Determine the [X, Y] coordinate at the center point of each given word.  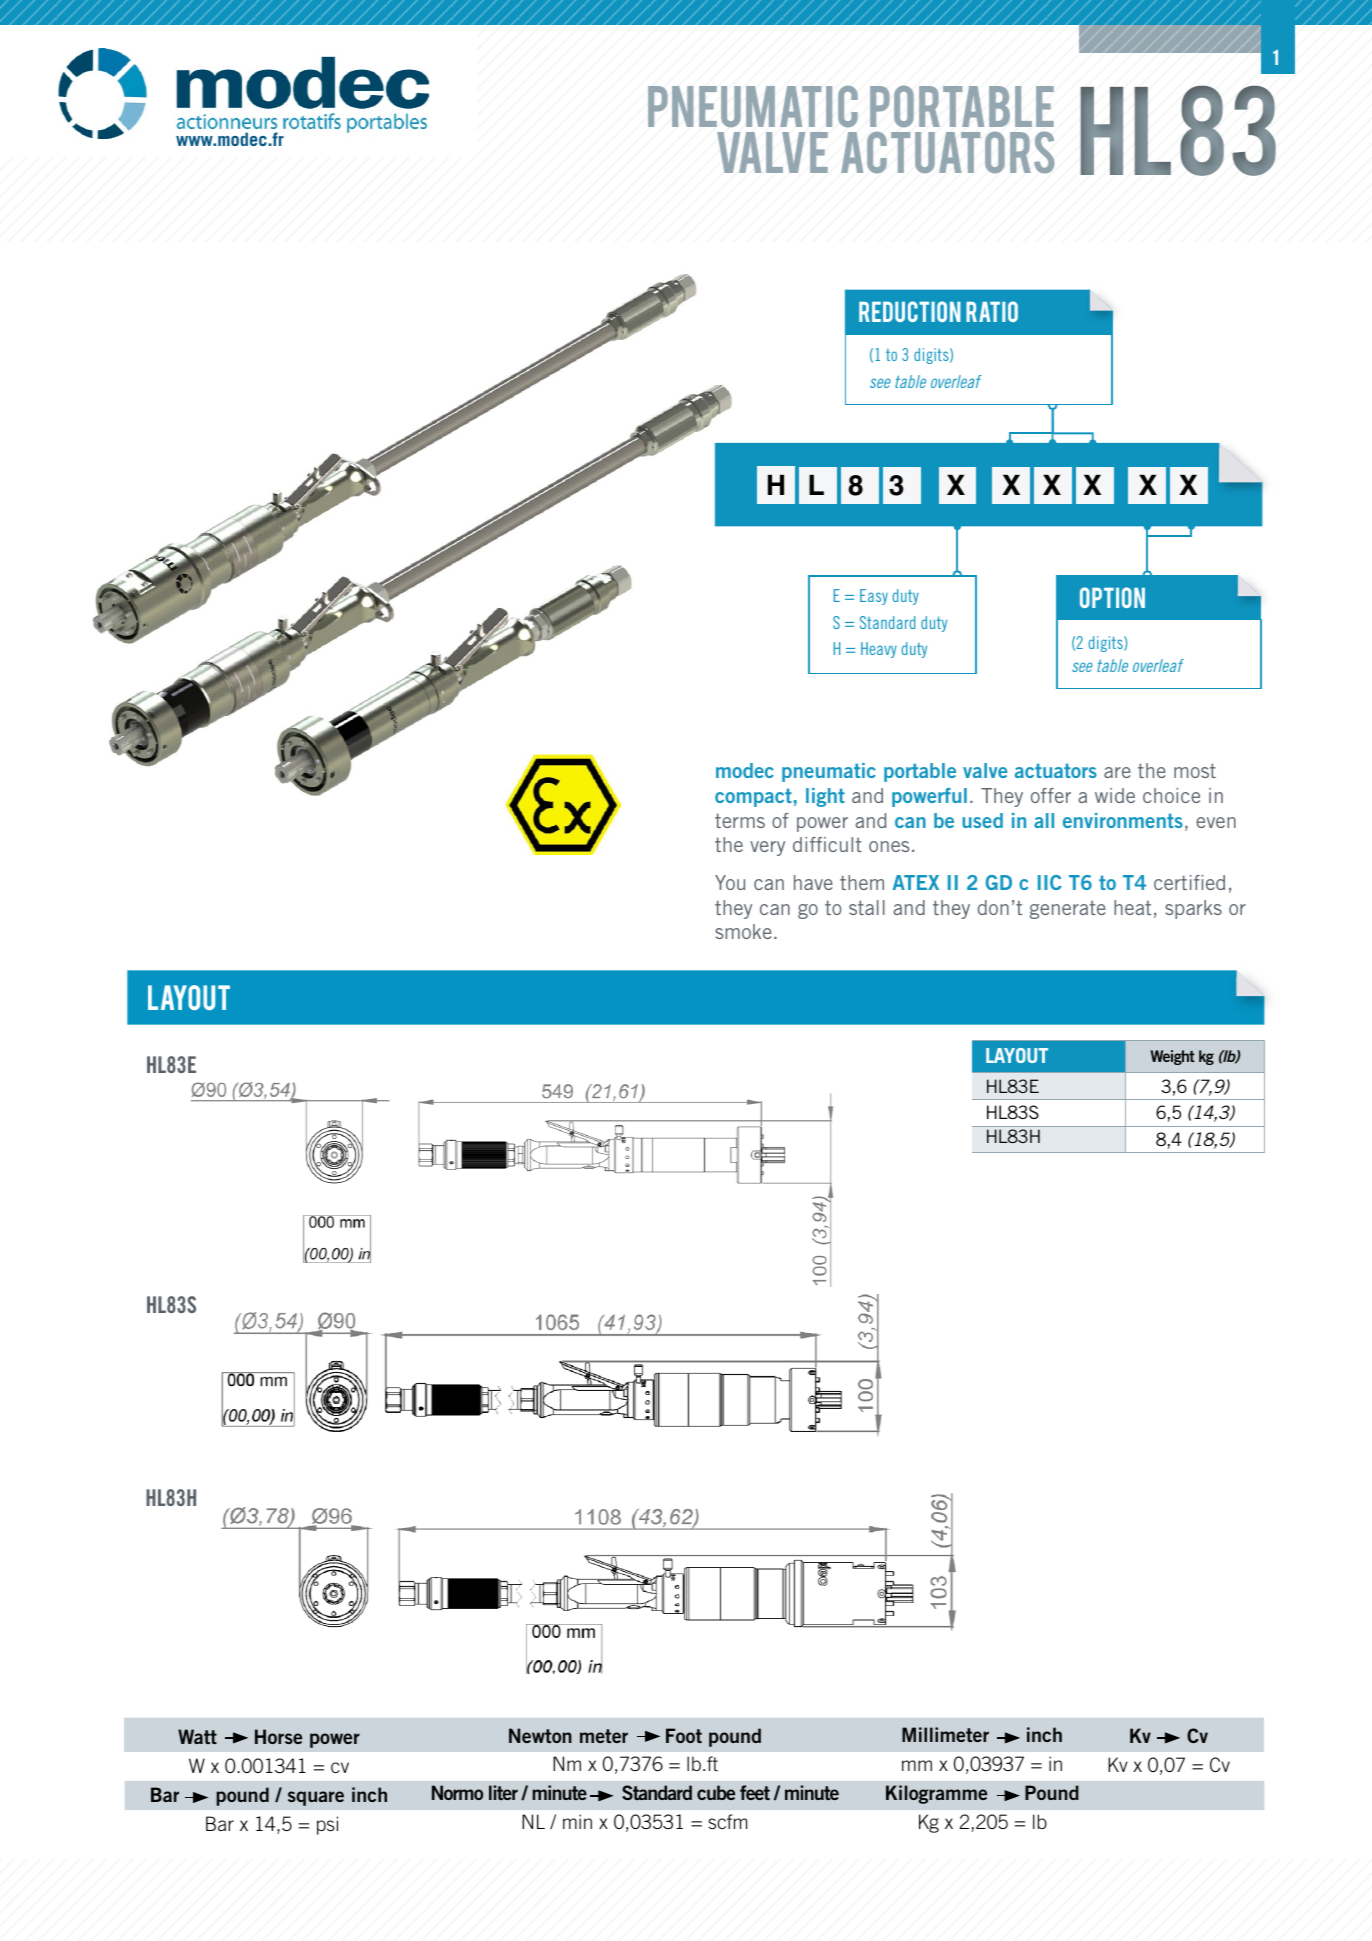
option [1112, 597]
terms [740, 820]
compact [753, 797]
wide [1115, 795]
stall [867, 907]
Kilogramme [936, 1794]
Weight [1173, 1057]
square [316, 1798]
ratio [992, 311]
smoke [743, 931]
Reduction [910, 311]
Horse [278, 1736]
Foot [684, 1735]
